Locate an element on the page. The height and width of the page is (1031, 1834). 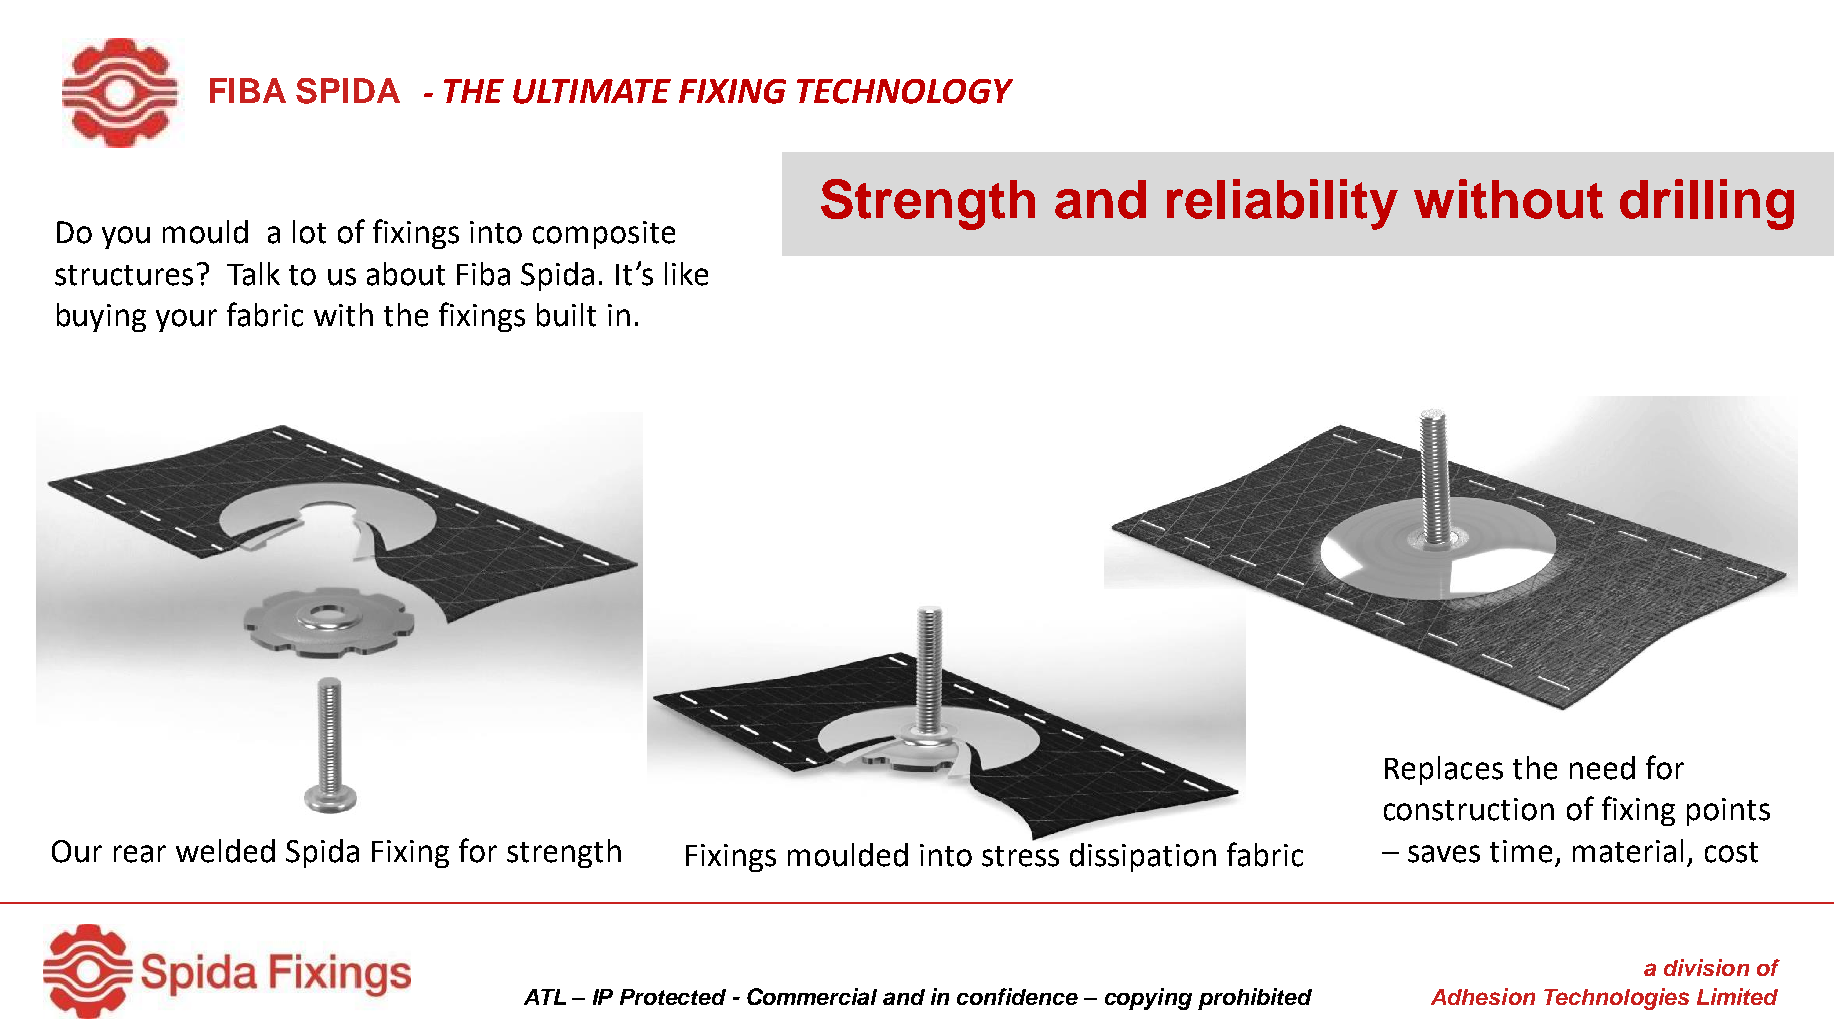
TECHNOLOGY is located at coordinates (905, 91).
